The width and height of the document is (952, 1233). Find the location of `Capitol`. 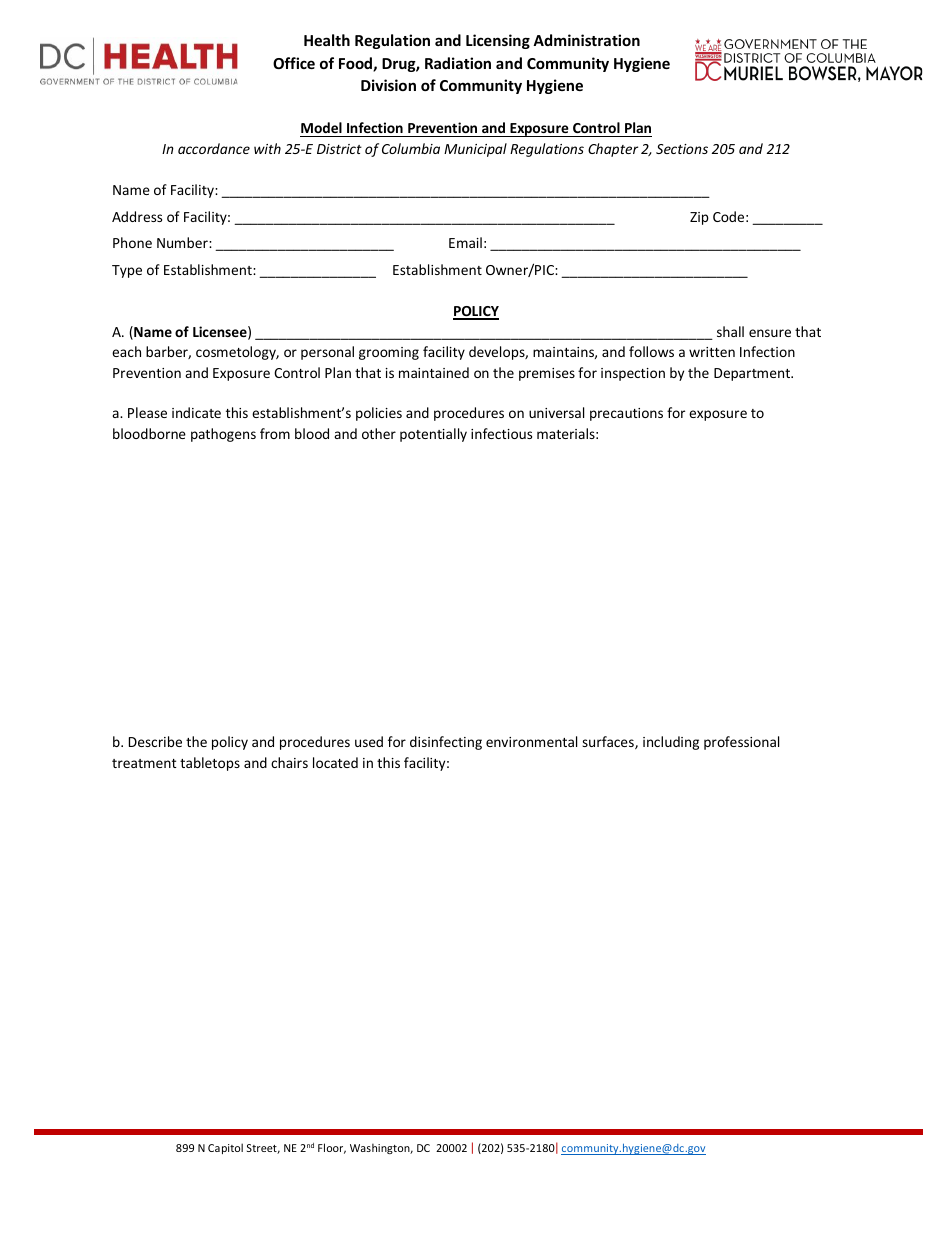

Capitol is located at coordinates (225, 1148).
